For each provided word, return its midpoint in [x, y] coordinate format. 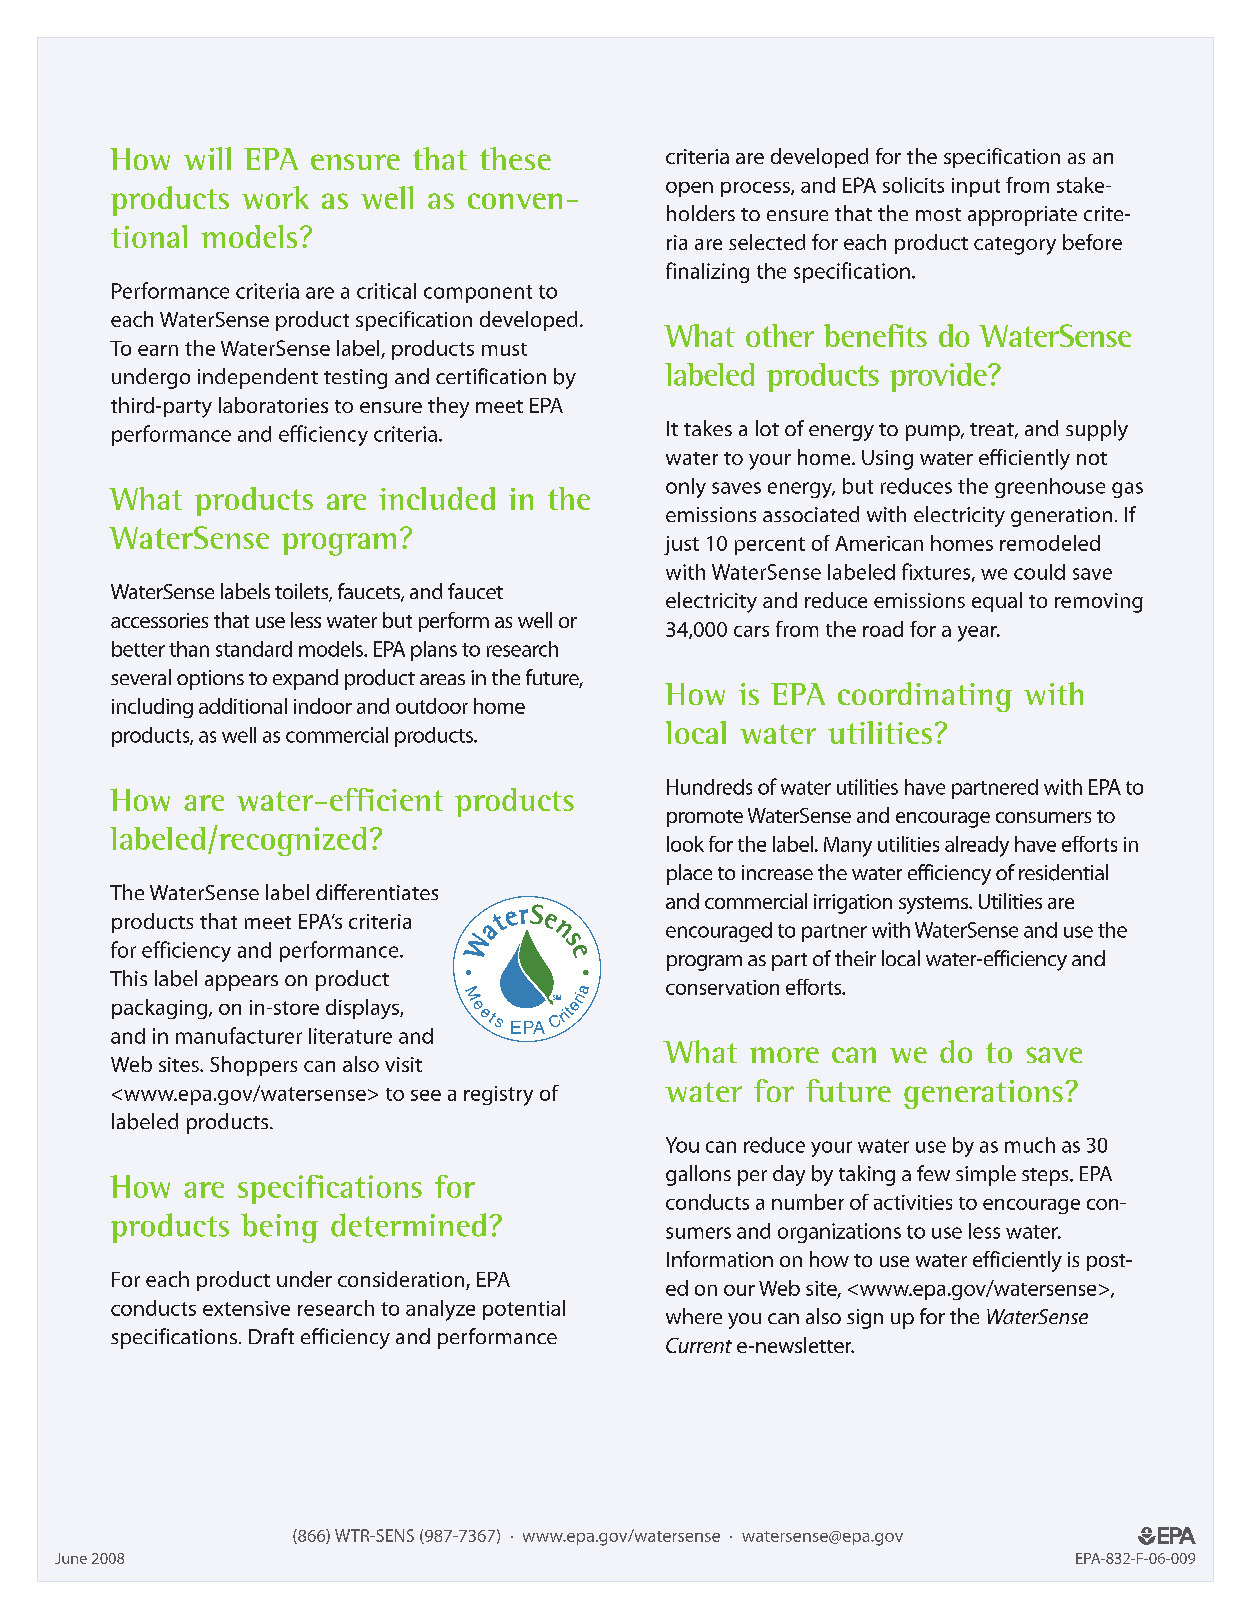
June [71, 1558]
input [976, 187]
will [207, 158]
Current [699, 1345]
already [977, 846]
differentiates [377, 892]
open [689, 189]
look [685, 844]
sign [865, 1319]
